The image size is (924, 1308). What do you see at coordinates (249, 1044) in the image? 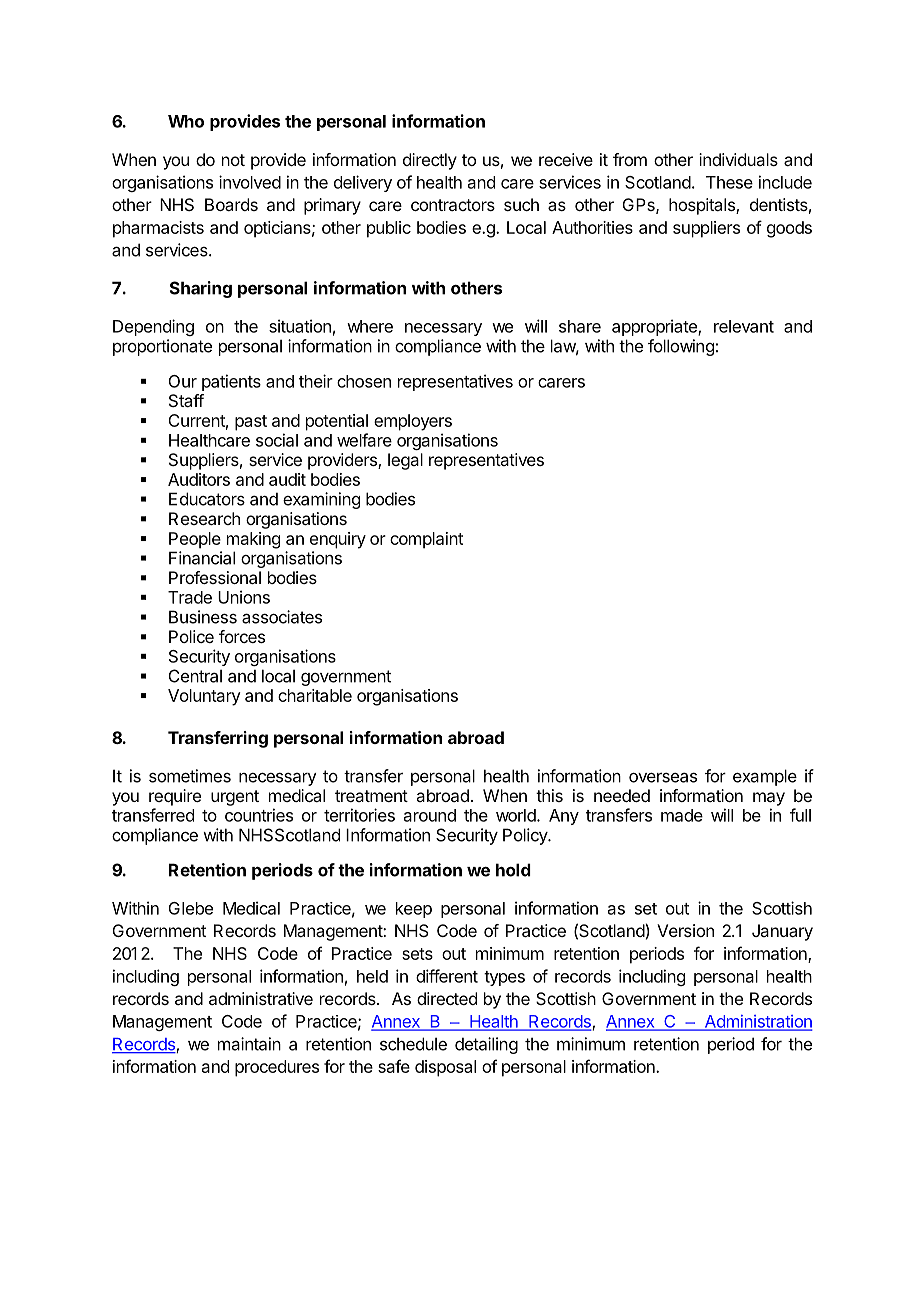
I see `maintain` at bounding box center [249, 1044].
